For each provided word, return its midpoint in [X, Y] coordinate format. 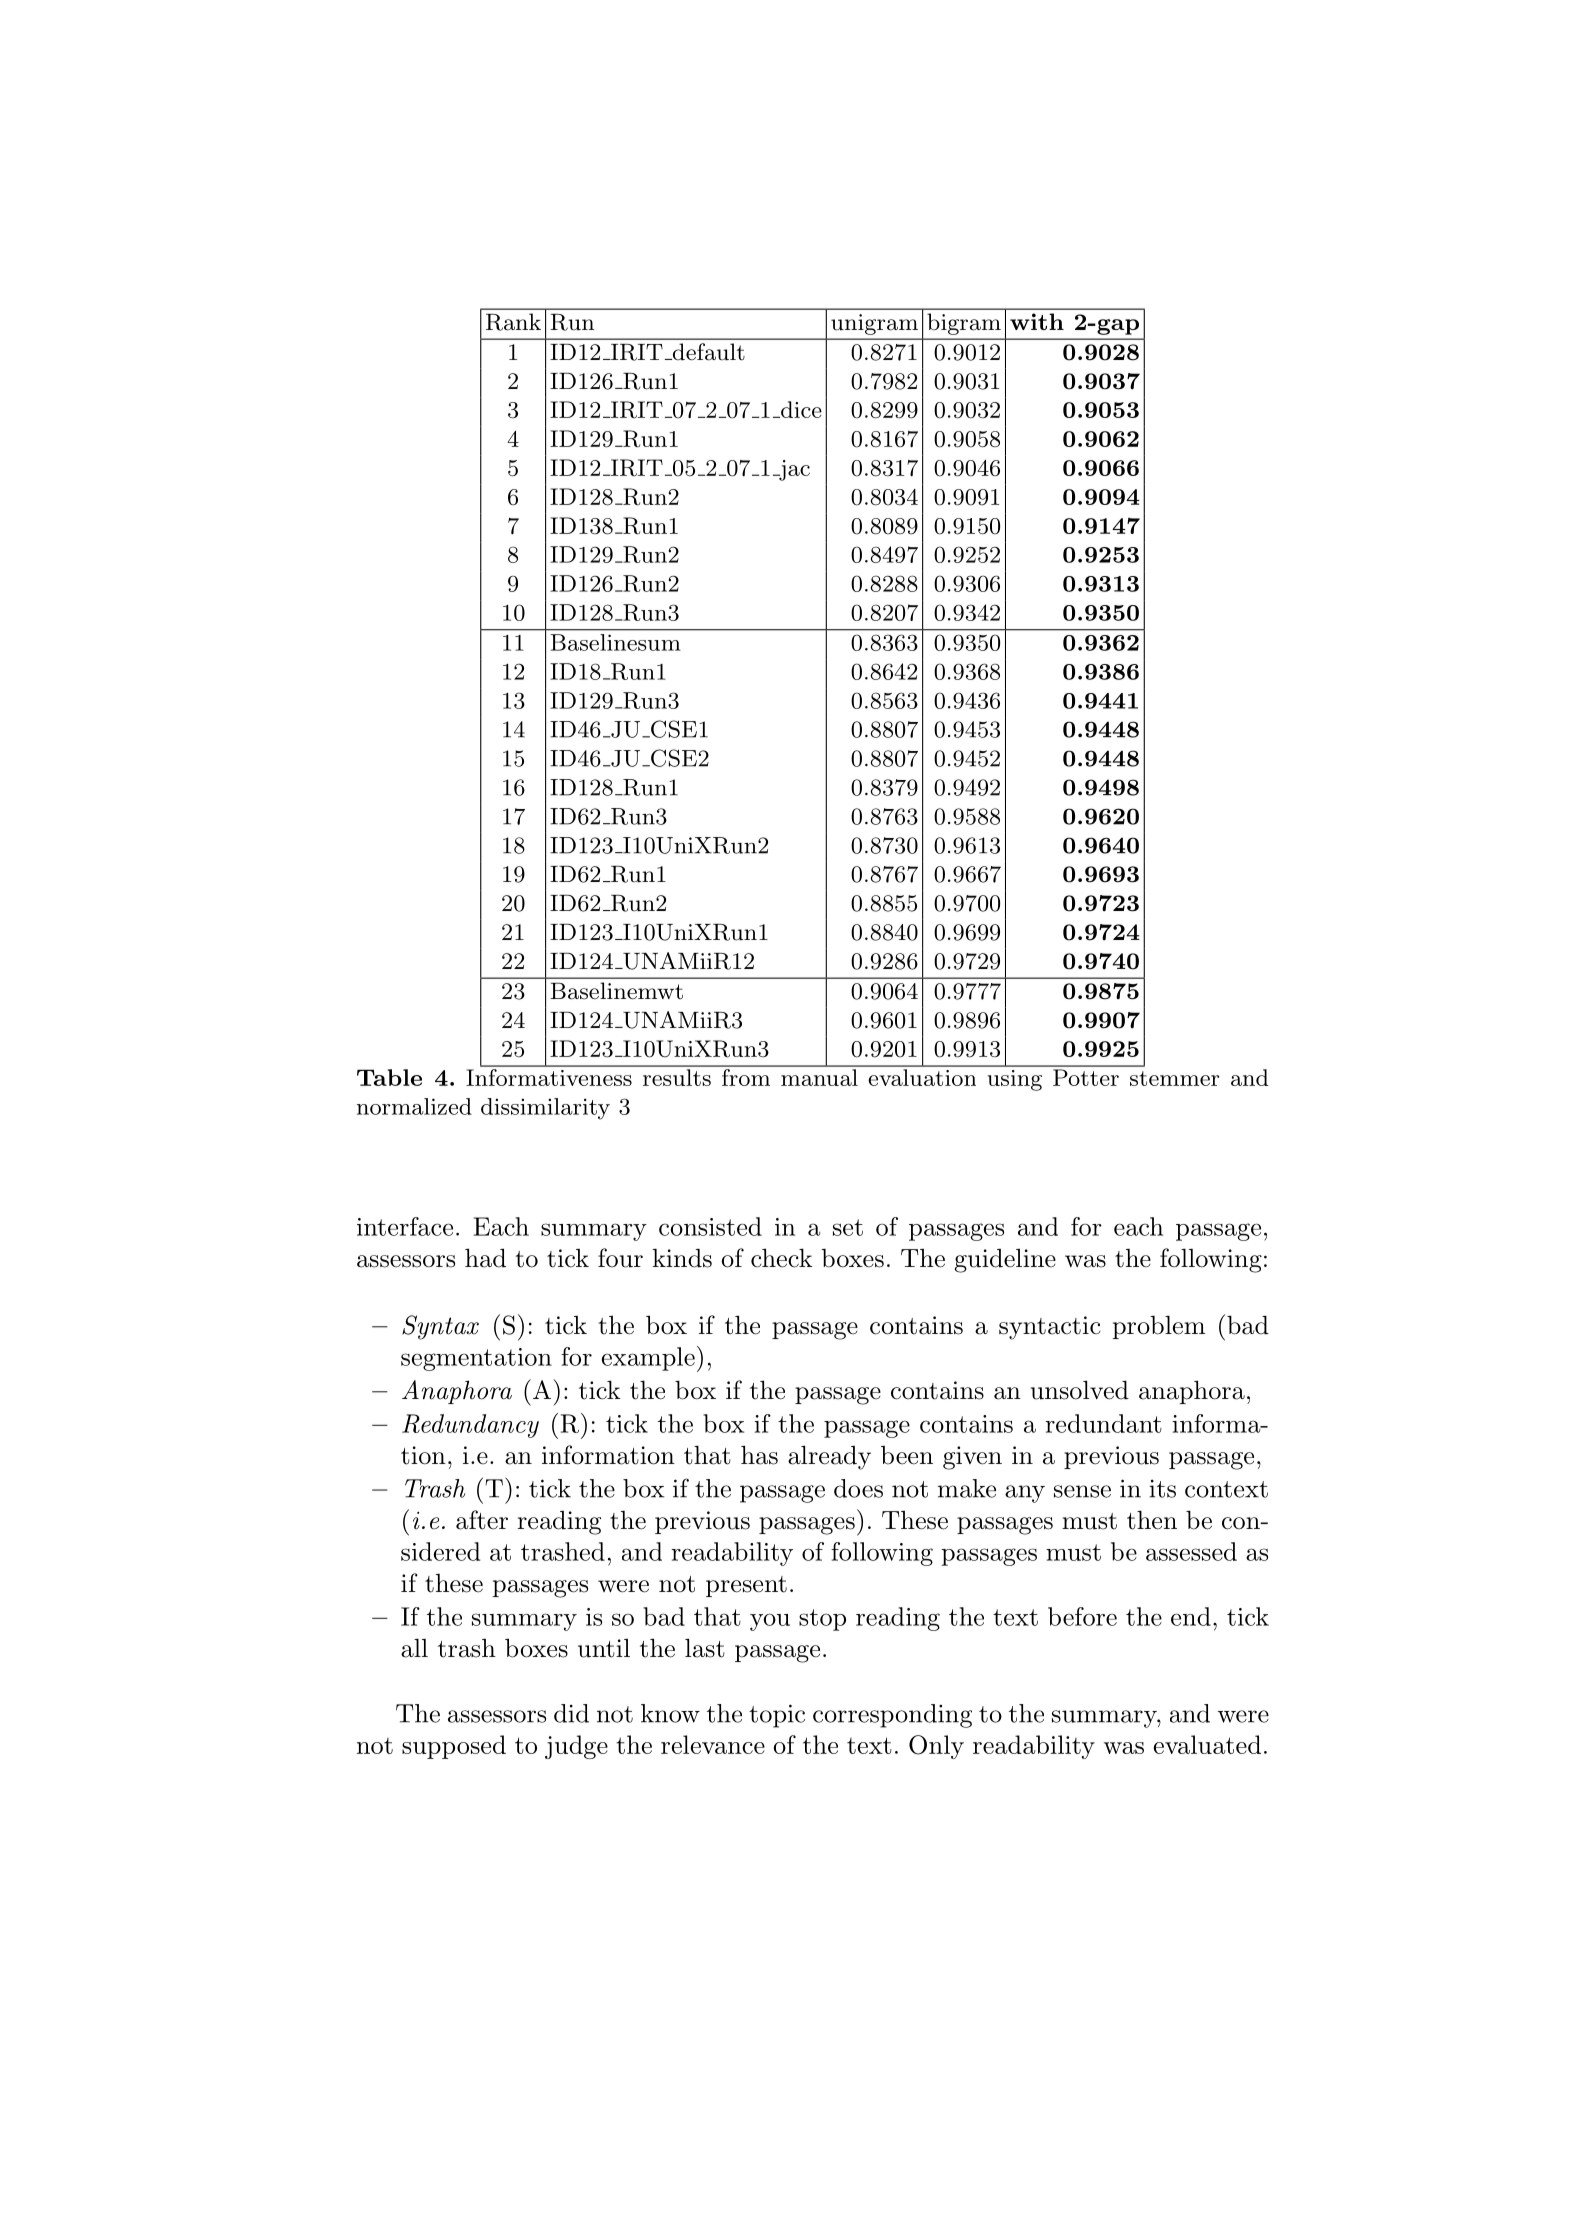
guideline [1005, 1260]
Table [389, 1077]
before [1082, 1616]
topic [777, 1716]
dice [800, 409]
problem [1159, 1327]
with [1037, 321]
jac [793, 470]
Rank [513, 322]
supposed [454, 1747]
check [781, 1258]
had [485, 1258]
